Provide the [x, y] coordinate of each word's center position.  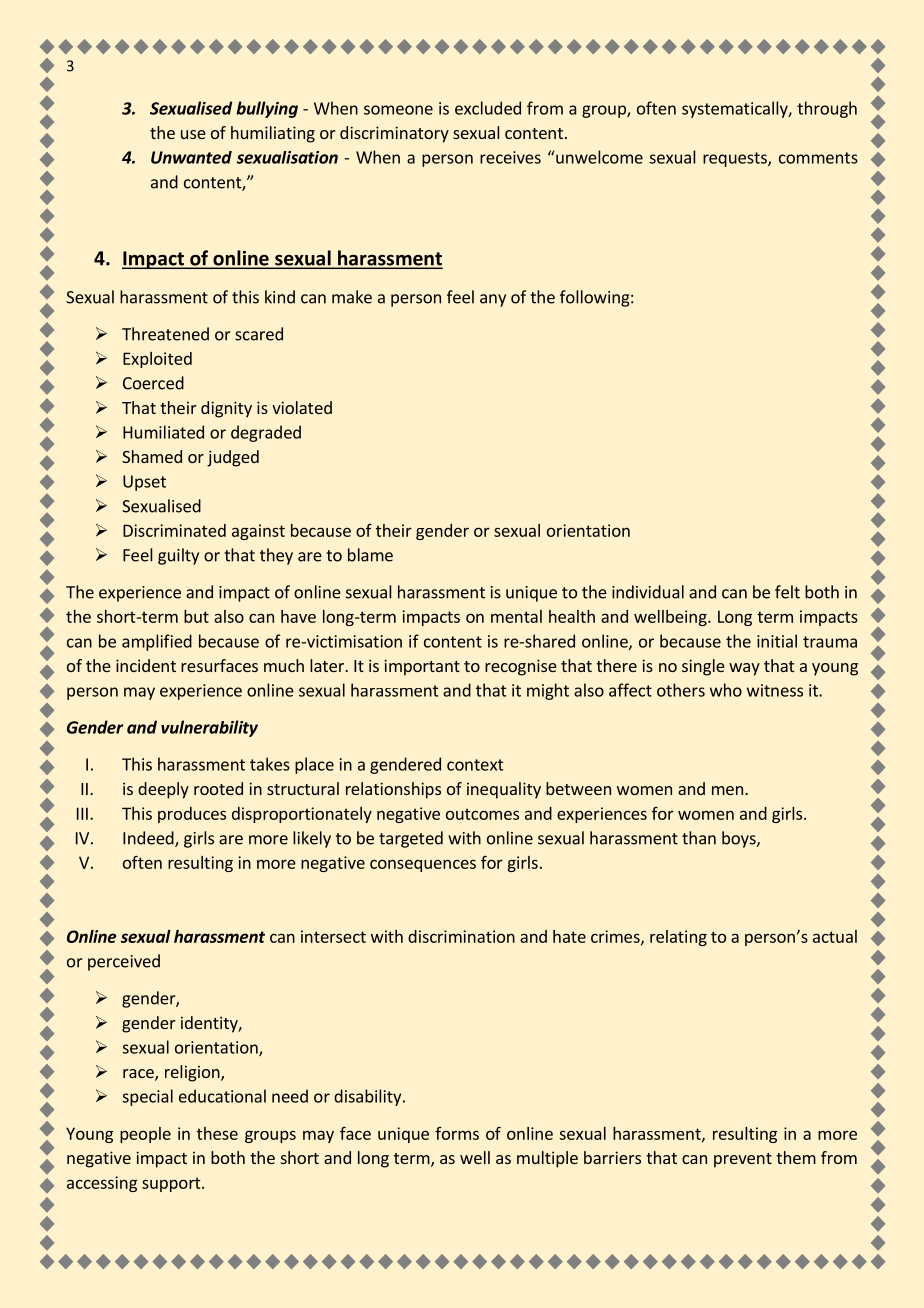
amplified [157, 642]
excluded [488, 108]
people [145, 1135]
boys [740, 839]
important [422, 667]
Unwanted [191, 157]
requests [736, 159]
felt [787, 592]
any [493, 300]
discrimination [461, 936]
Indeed [149, 839]
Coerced [153, 383]
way [744, 669]
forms [457, 1133]
